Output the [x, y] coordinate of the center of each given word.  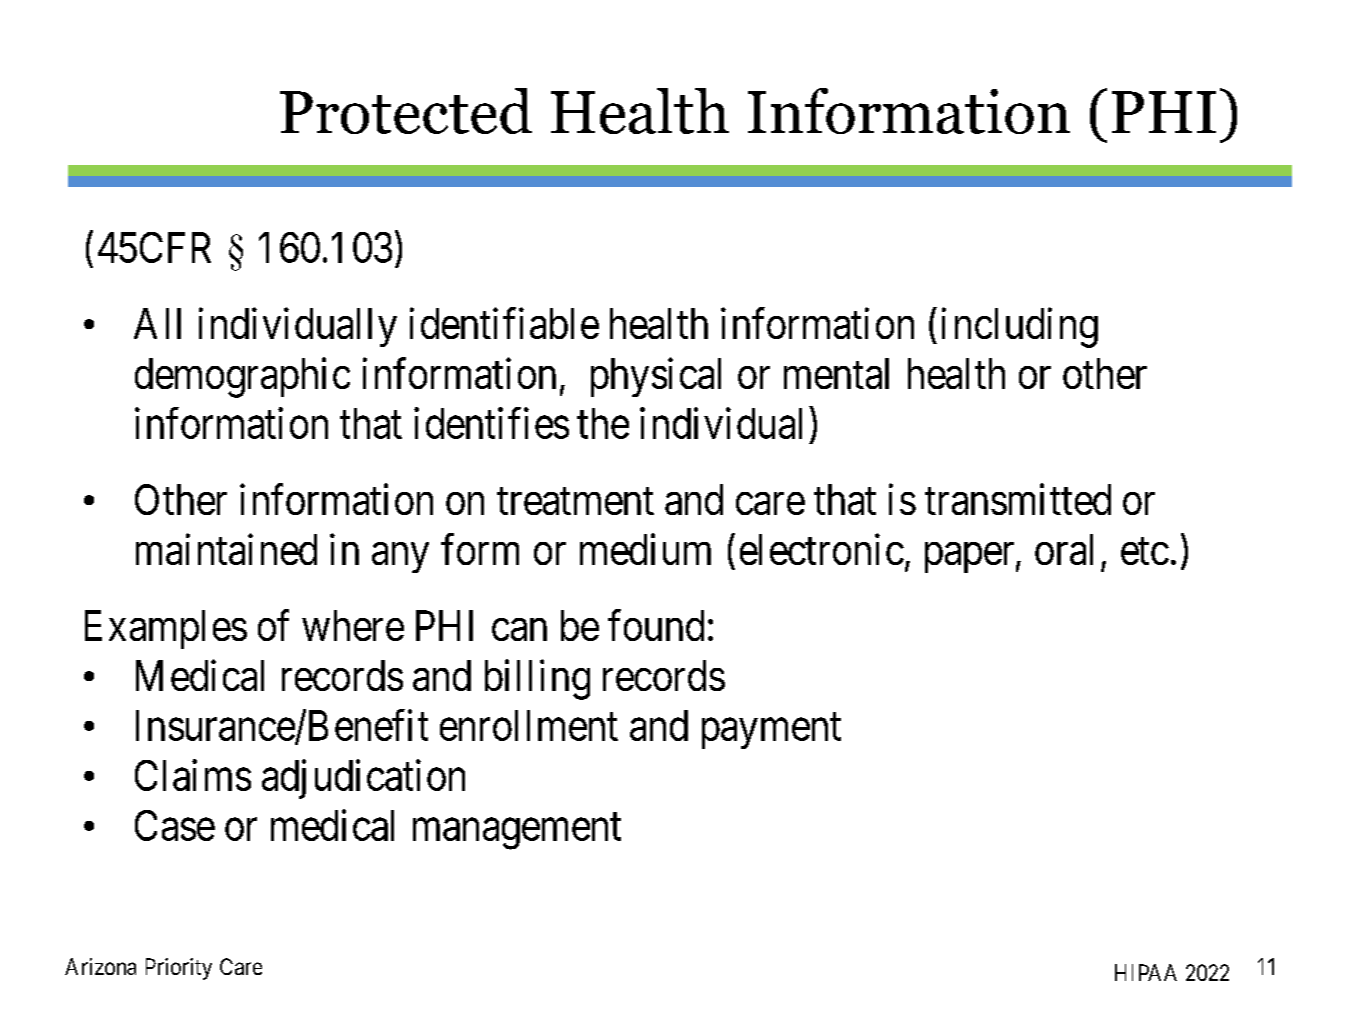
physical [656, 377]
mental [836, 373]
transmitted [1018, 499]
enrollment [529, 725]
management [517, 832]
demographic [242, 378]
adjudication [363, 779]
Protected [406, 111]
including [1020, 328]
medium [645, 549]
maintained [226, 549]
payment [771, 731]
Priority [179, 969]
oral [1064, 549]
